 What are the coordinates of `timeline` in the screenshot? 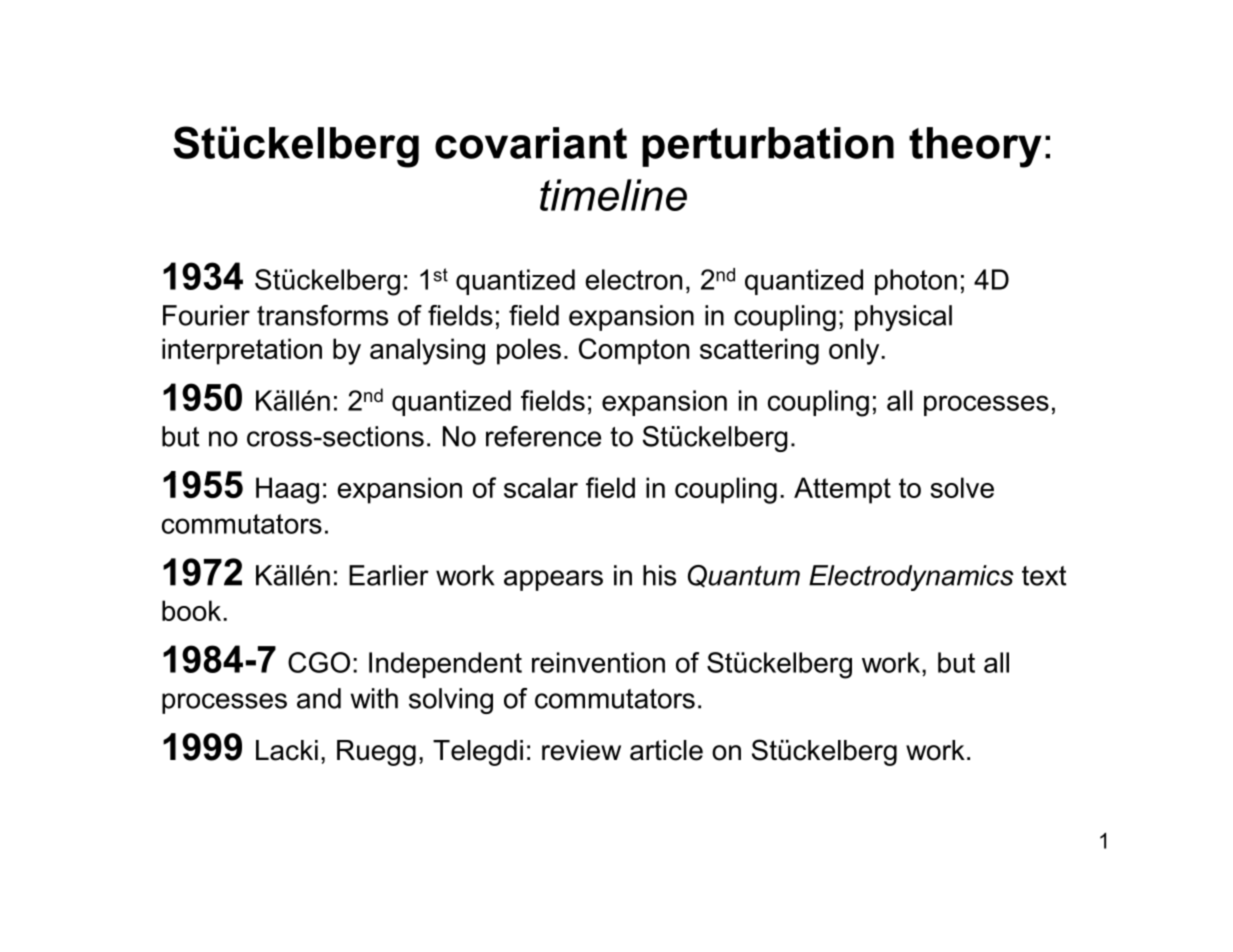 It's located at (613, 195).
